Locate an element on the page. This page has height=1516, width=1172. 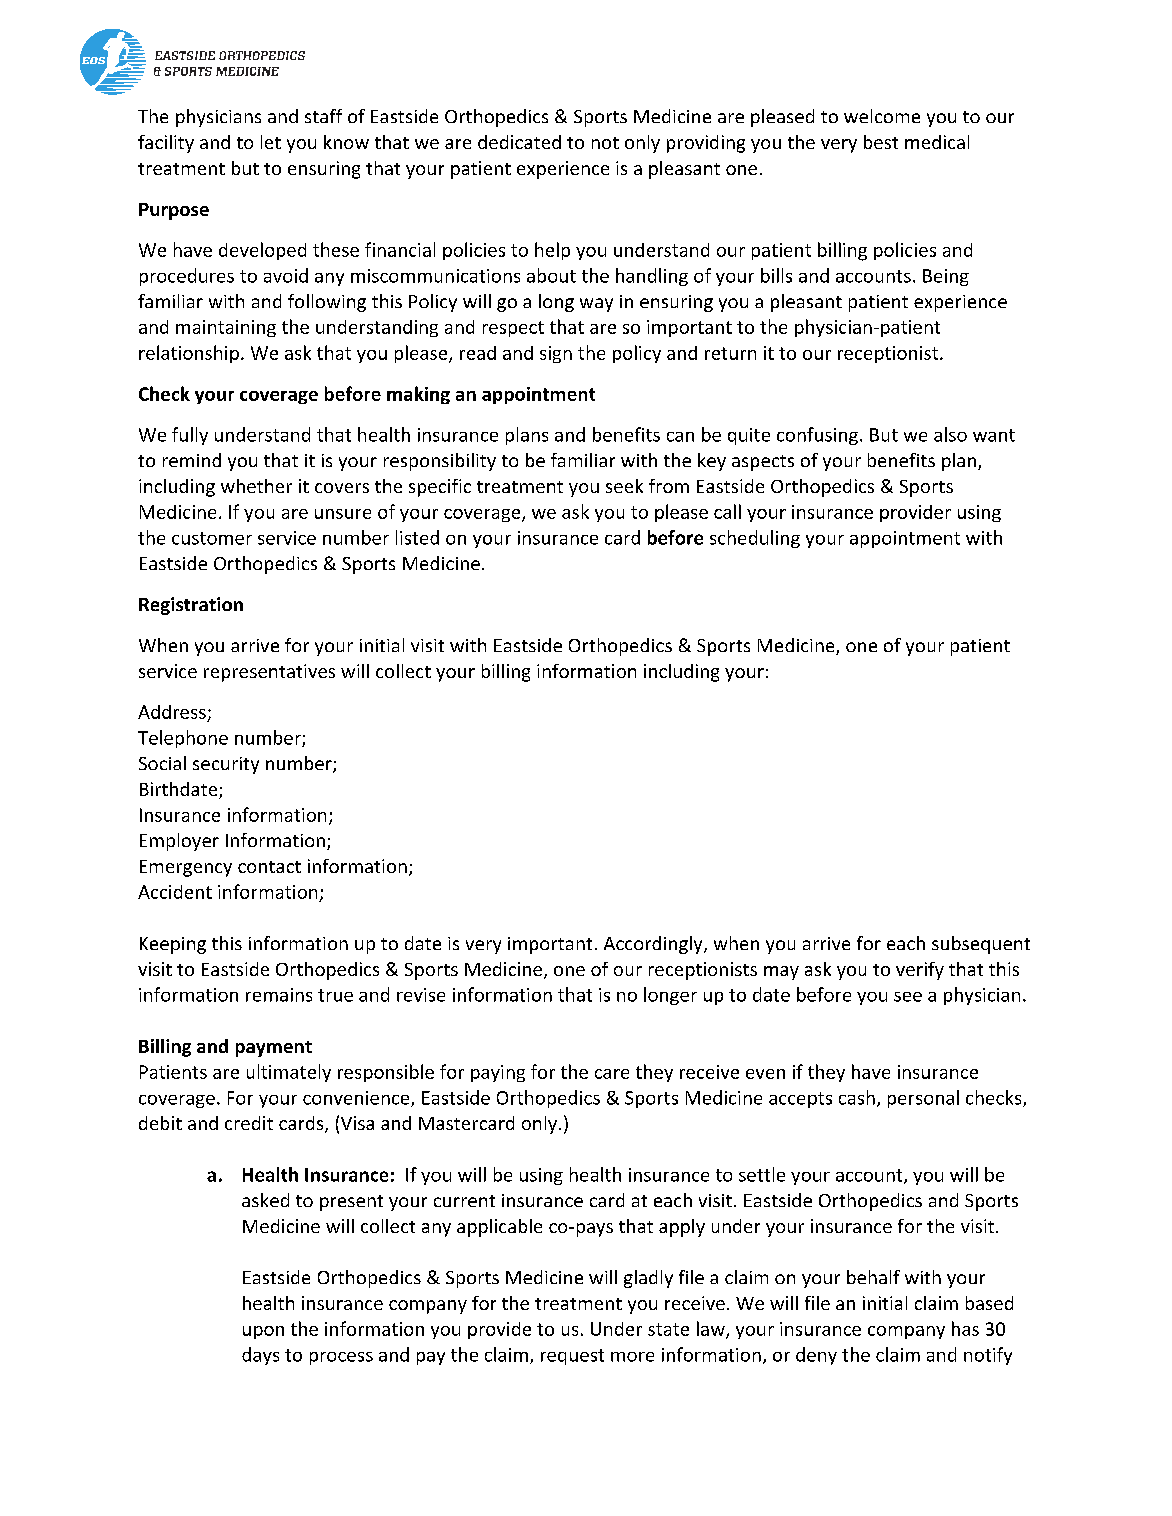
dedicated is located at coordinates (519, 142).
